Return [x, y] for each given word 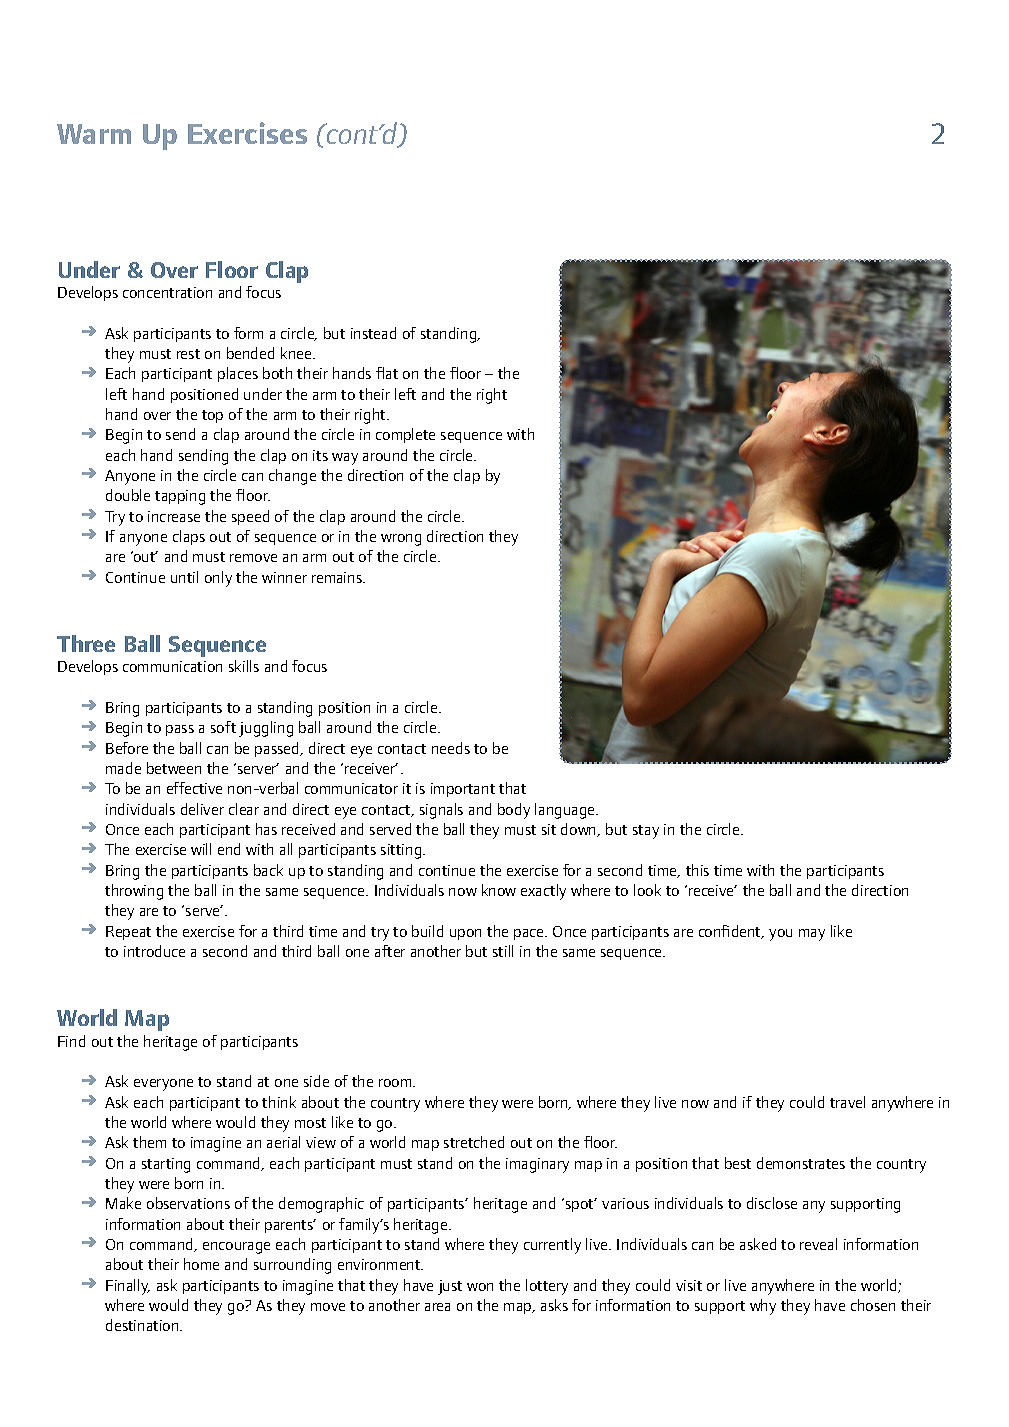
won [480, 1287]
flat [387, 373]
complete [405, 435]
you [780, 935]
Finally [128, 1287]
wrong [401, 540]
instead [373, 333]
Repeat [128, 933]
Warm [94, 134]
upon [465, 934]
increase [174, 516]
